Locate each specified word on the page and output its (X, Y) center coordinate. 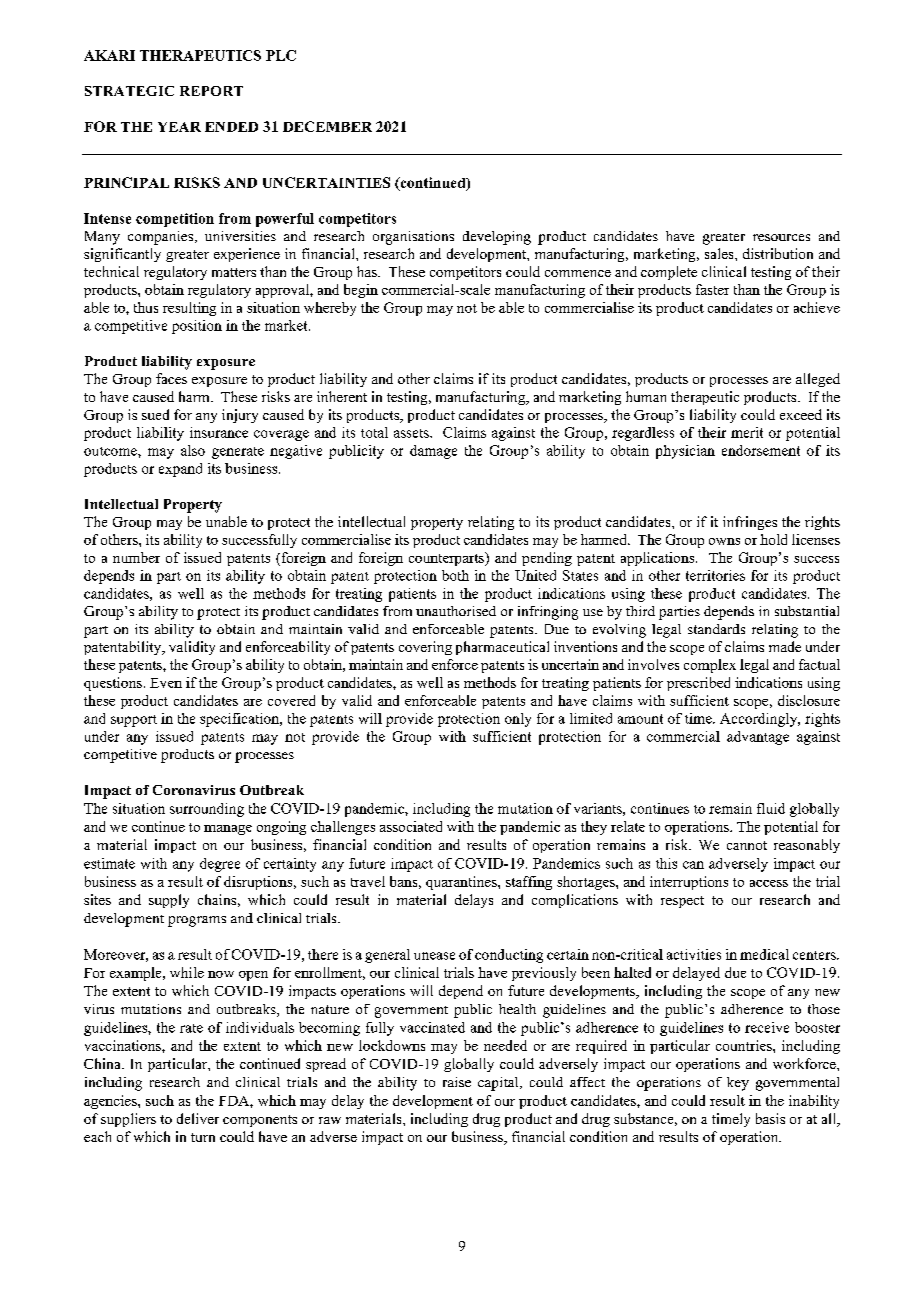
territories (715, 575)
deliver (198, 1118)
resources (781, 237)
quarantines (462, 883)
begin (361, 291)
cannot (747, 845)
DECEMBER (327, 126)
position (197, 327)
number (136, 557)
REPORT (211, 91)
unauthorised (456, 611)
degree (220, 865)
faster (712, 289)
